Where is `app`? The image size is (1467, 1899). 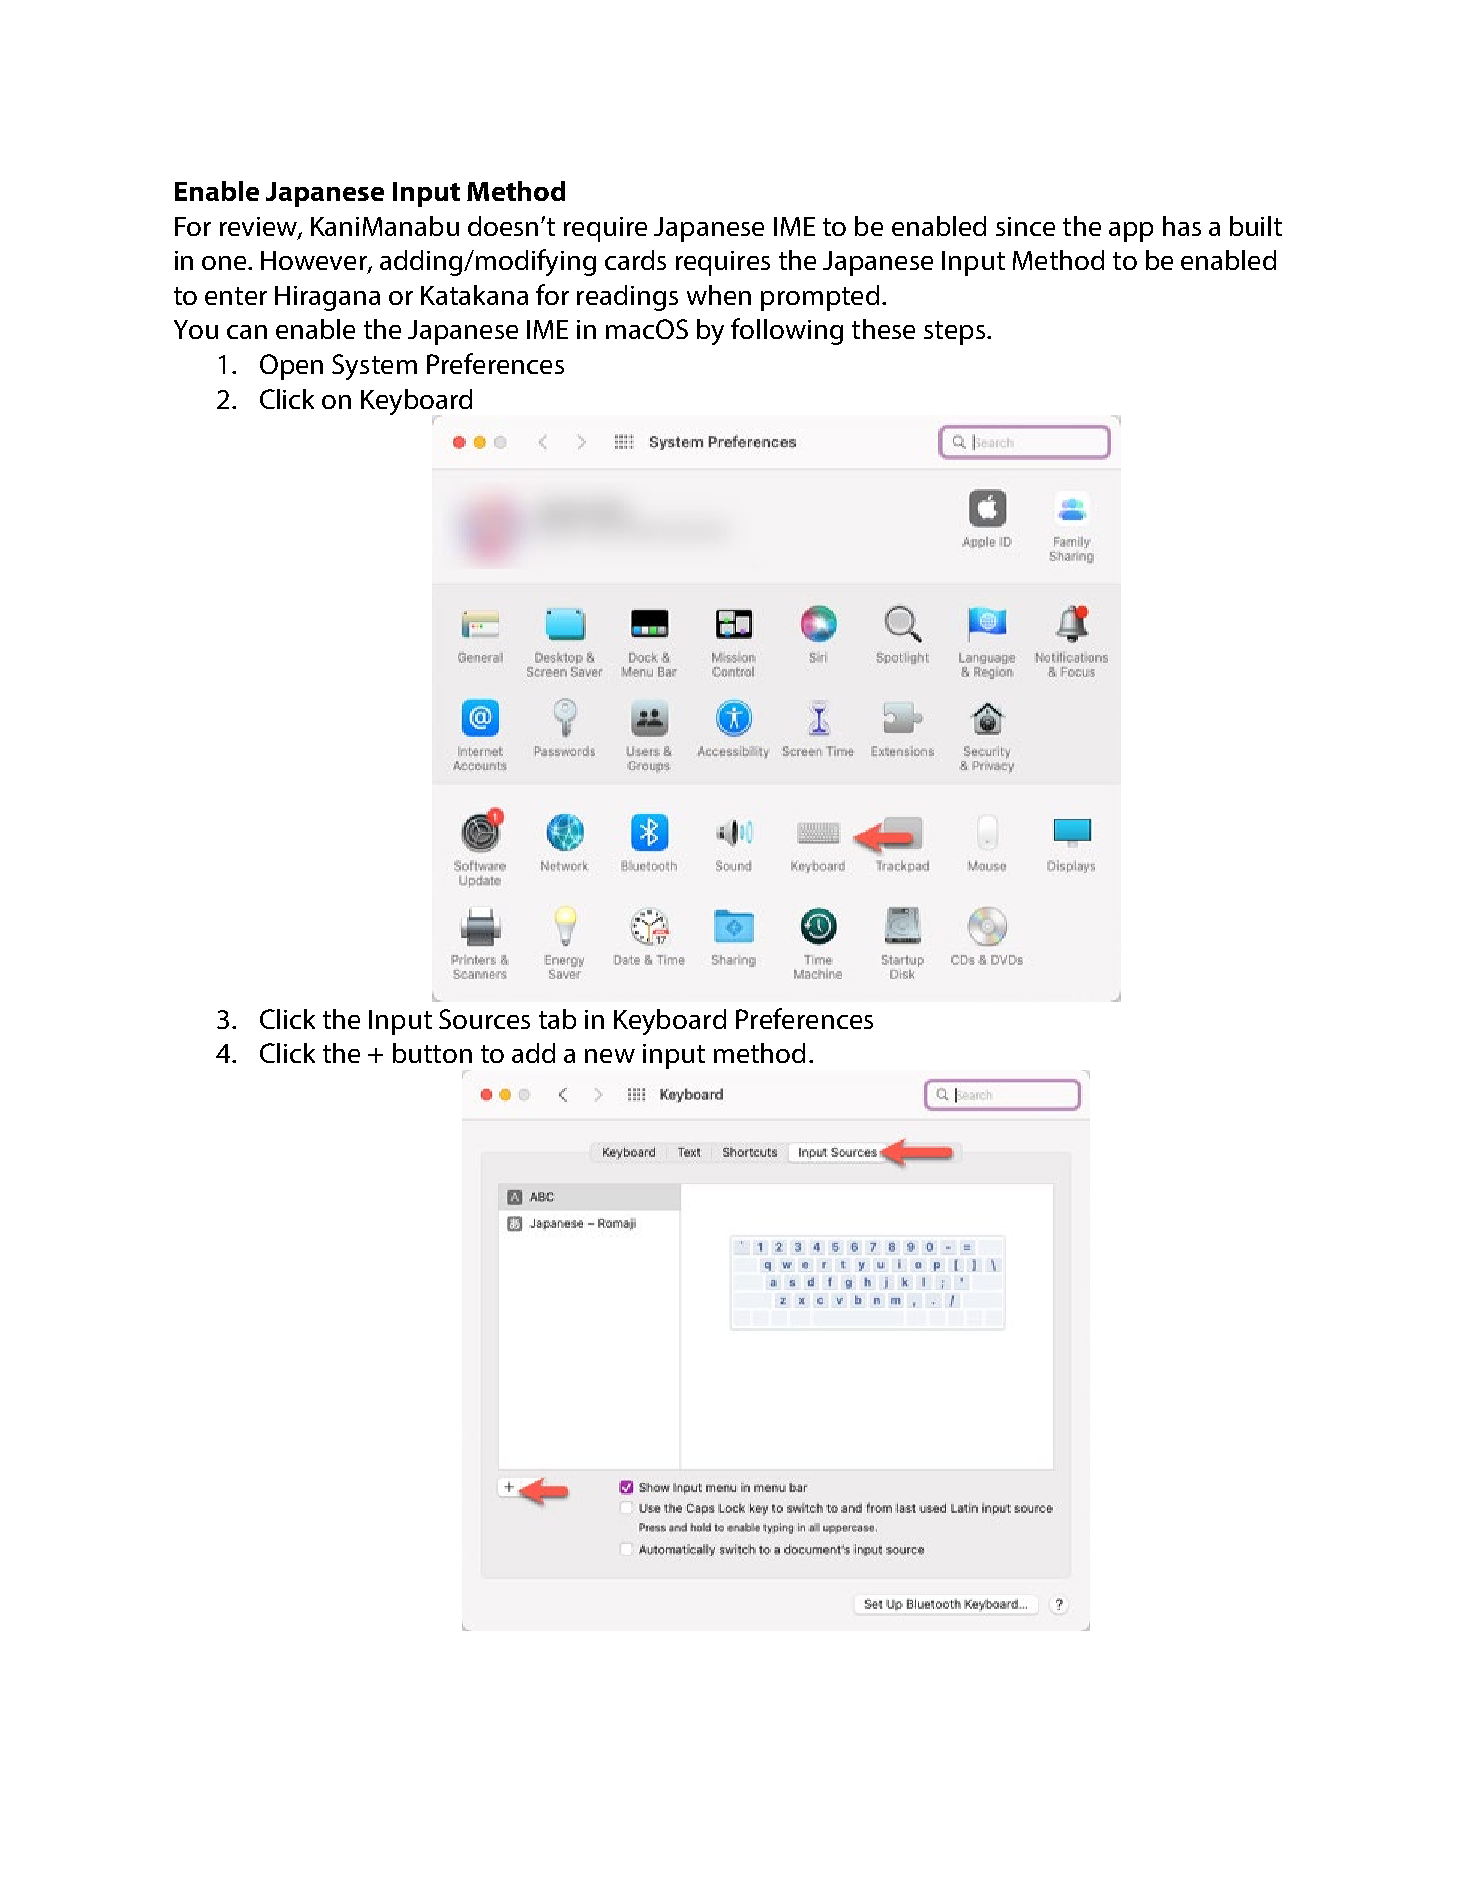
app is located at coordinates (1131, 232).
